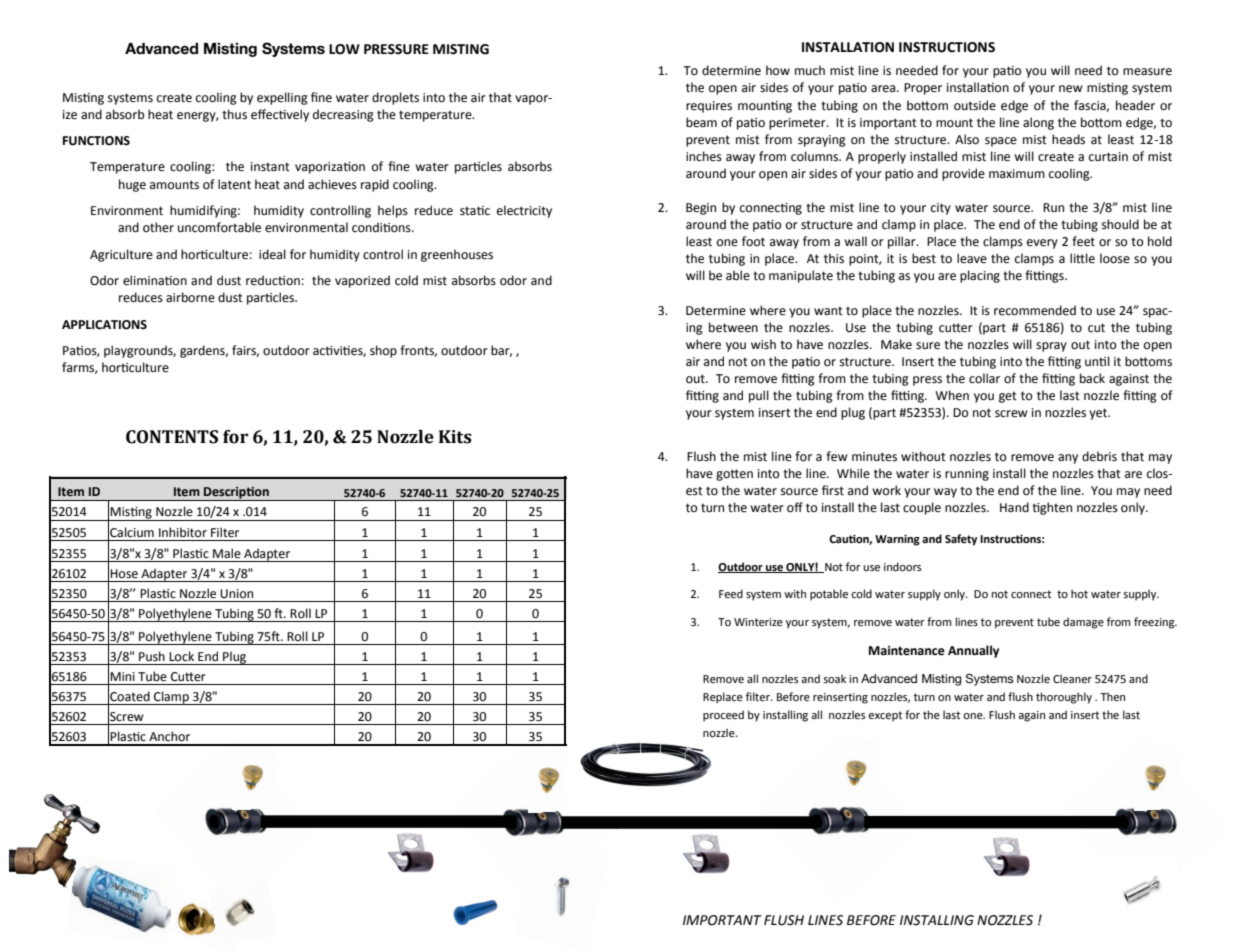 Image resolution: width=1233 pixels, height=952 pixels. What do you see at coordinates (1035, 310) in the screenshot?
I see `recommended` at bounding box center [1035, 310].
